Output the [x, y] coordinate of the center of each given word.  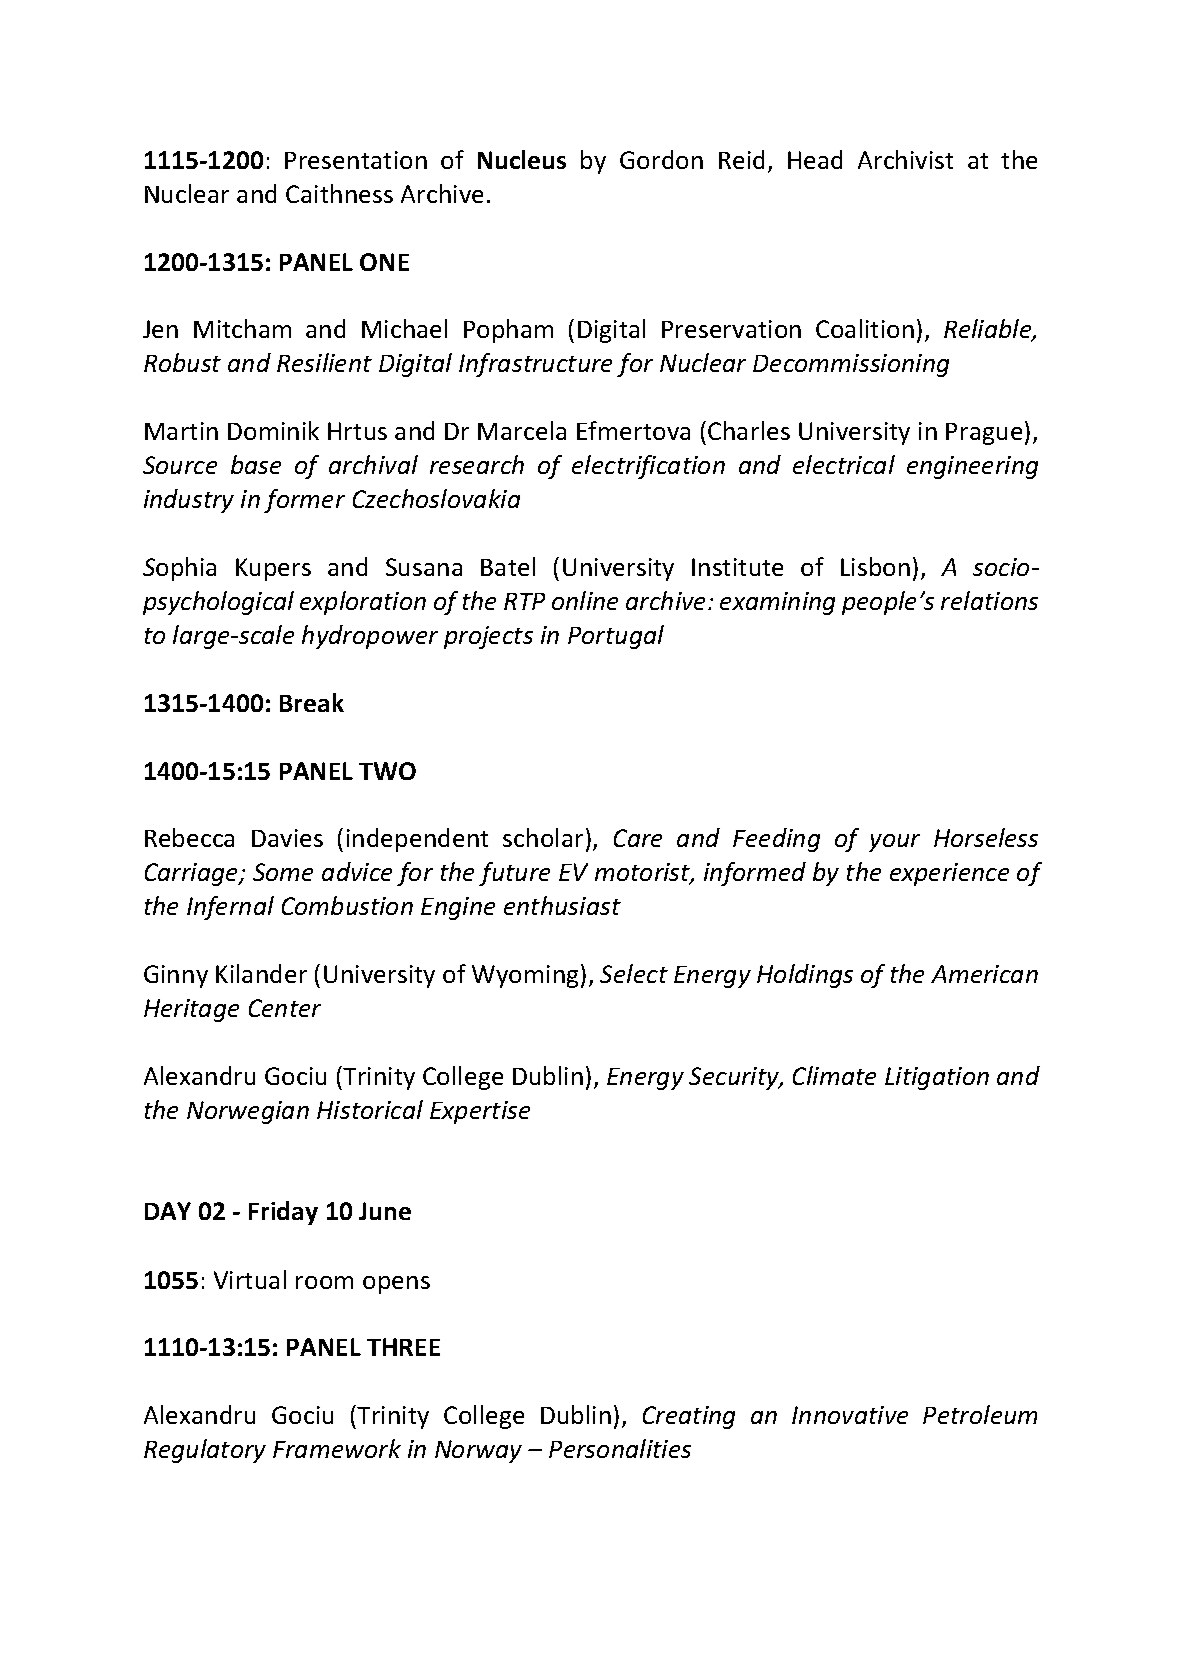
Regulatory [205, 1451]
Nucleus [522, 159]
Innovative [850, 1415]
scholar [543, 837]
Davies [287, 838]
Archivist [905, 159]
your [894, 843]
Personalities [620, 1448]
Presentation [356, 160]
